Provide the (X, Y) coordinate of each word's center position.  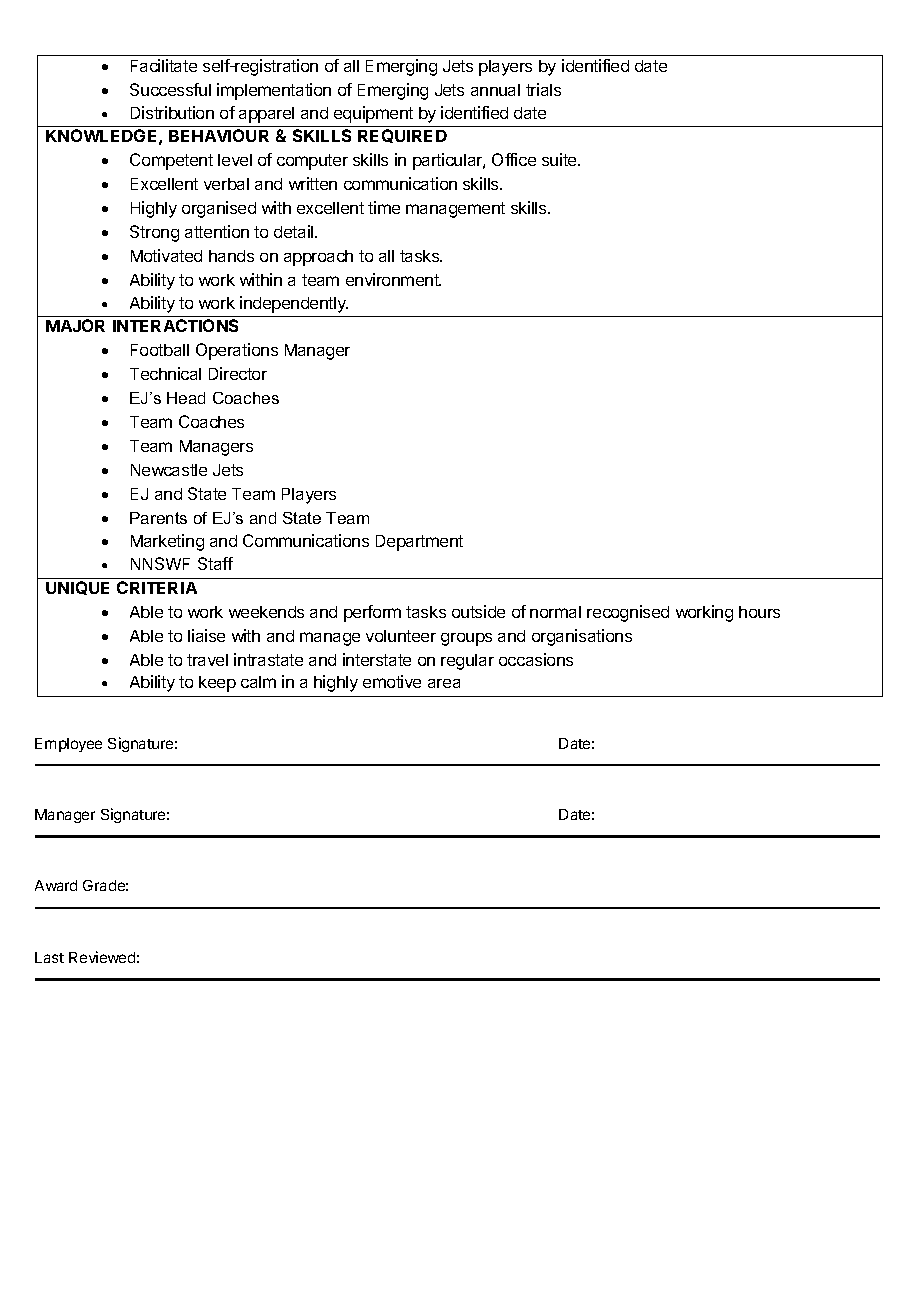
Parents (158, 518)
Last (49, 957)
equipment (373, 114)
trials (543, 89)
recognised (628, 613)
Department (419, 543)
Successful (170, 89)
